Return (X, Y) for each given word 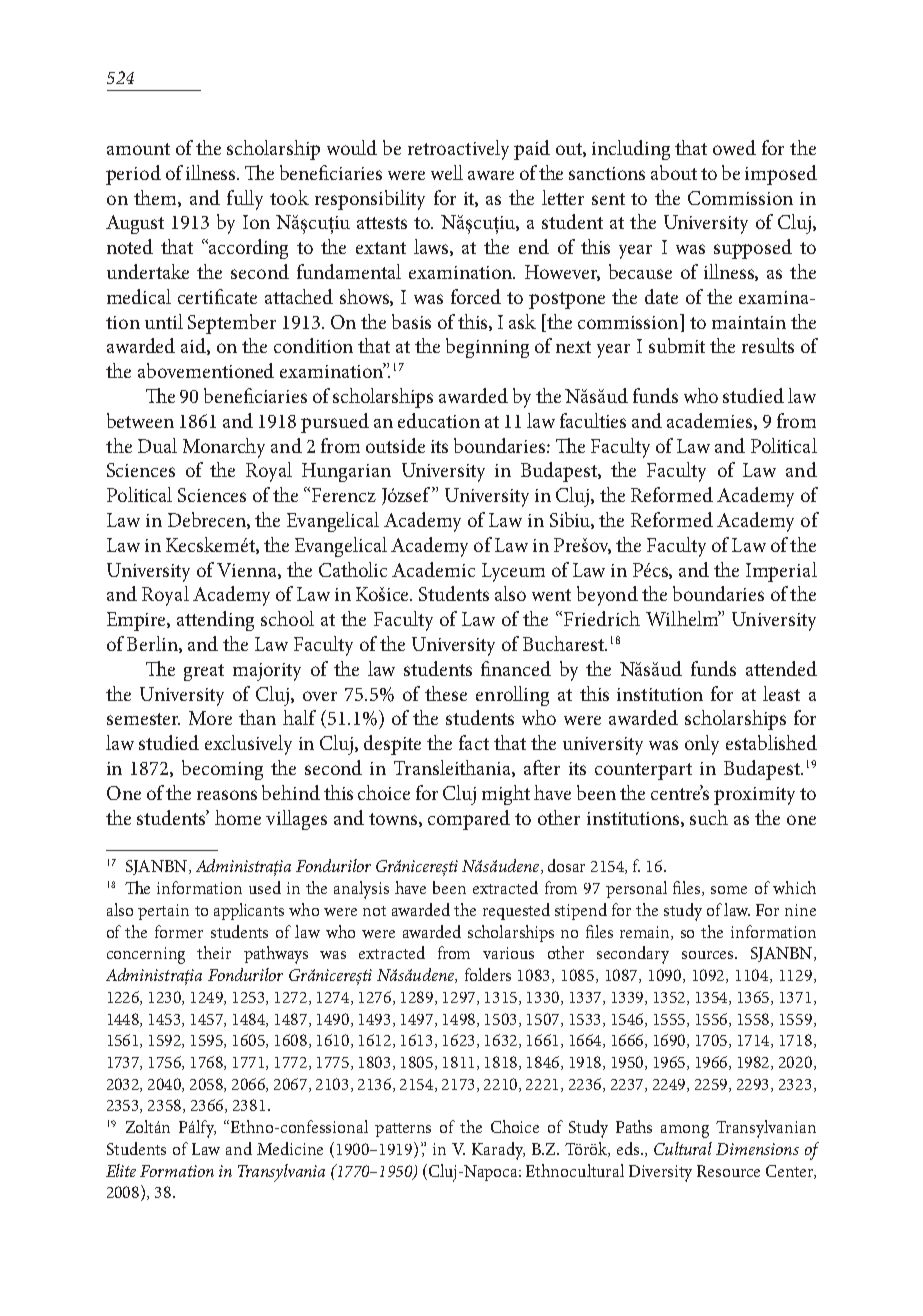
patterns (403, 1130)
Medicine (290, 1148)
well (447, 172)
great (204, 672)
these (446, 693)
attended (781, 668)
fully (245, 200)
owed (734, 147)
